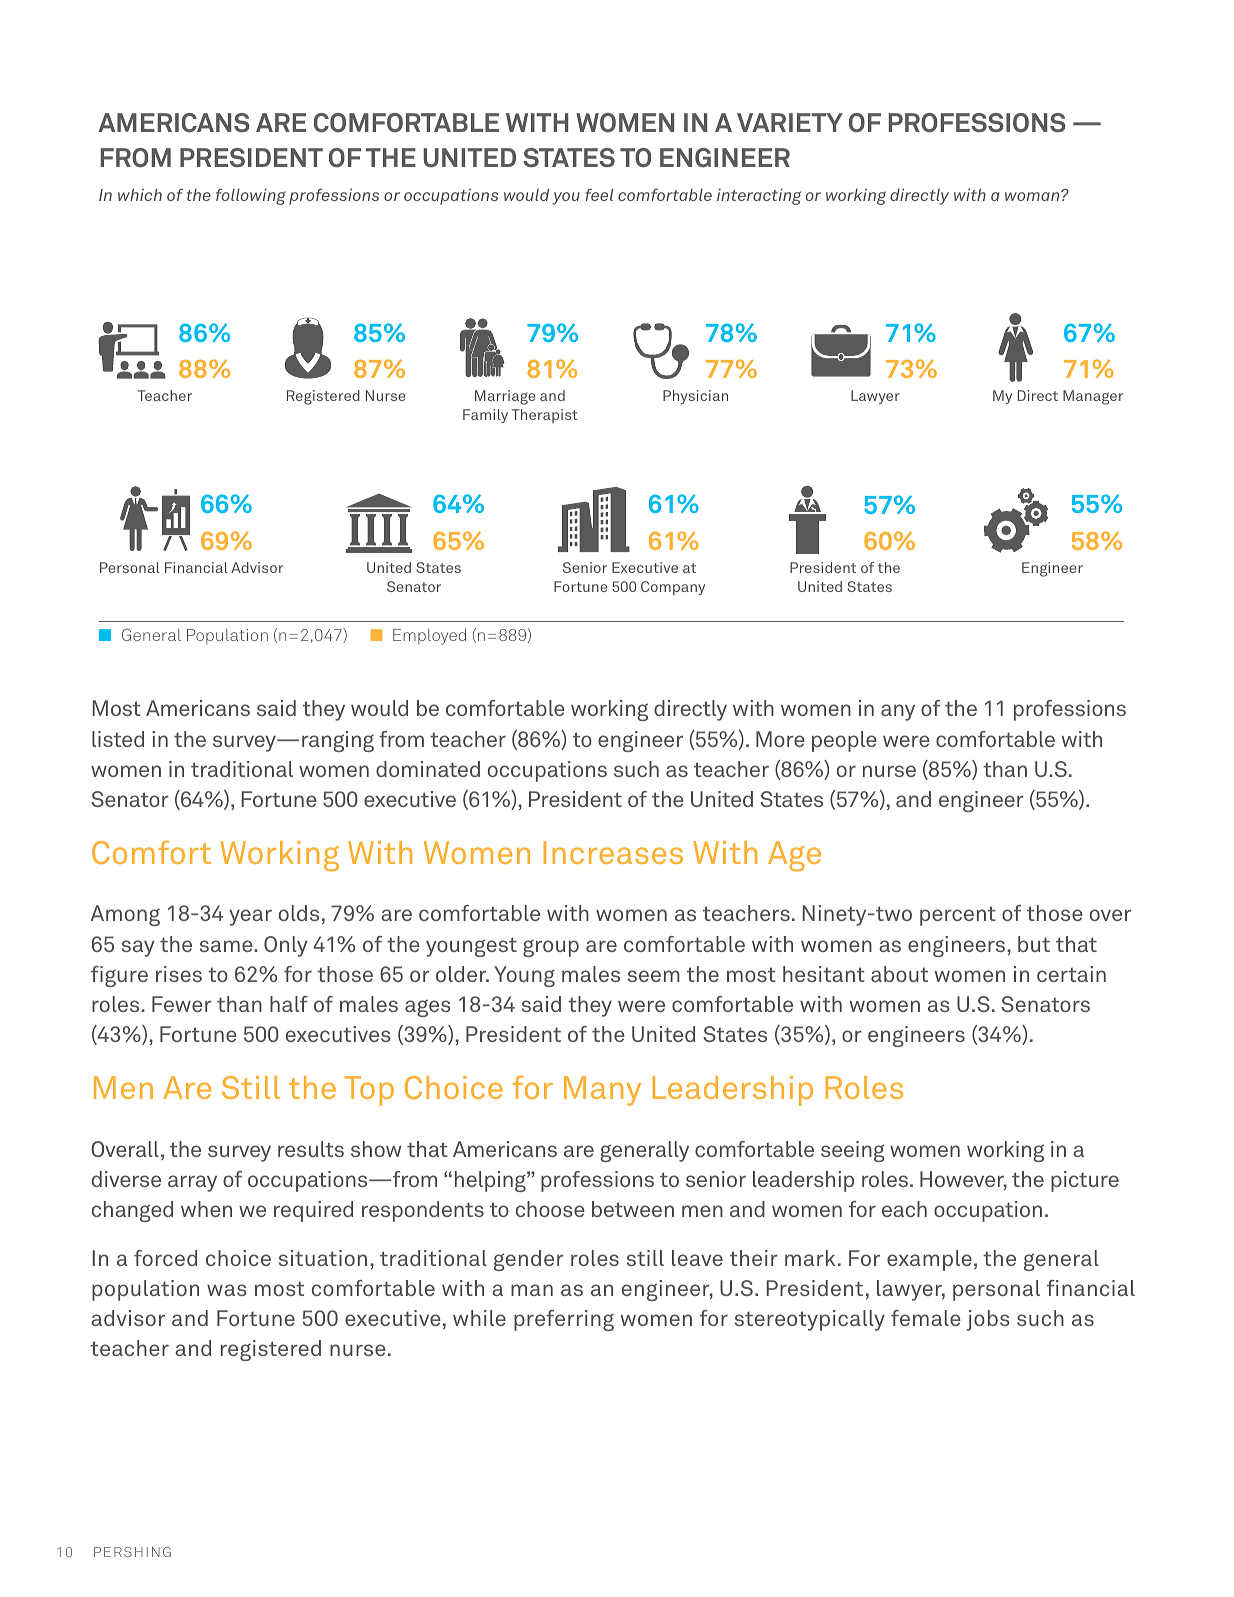 The width and height of the screenshot is (1234, 1597). I want to click on was, so click(227, 1290).
